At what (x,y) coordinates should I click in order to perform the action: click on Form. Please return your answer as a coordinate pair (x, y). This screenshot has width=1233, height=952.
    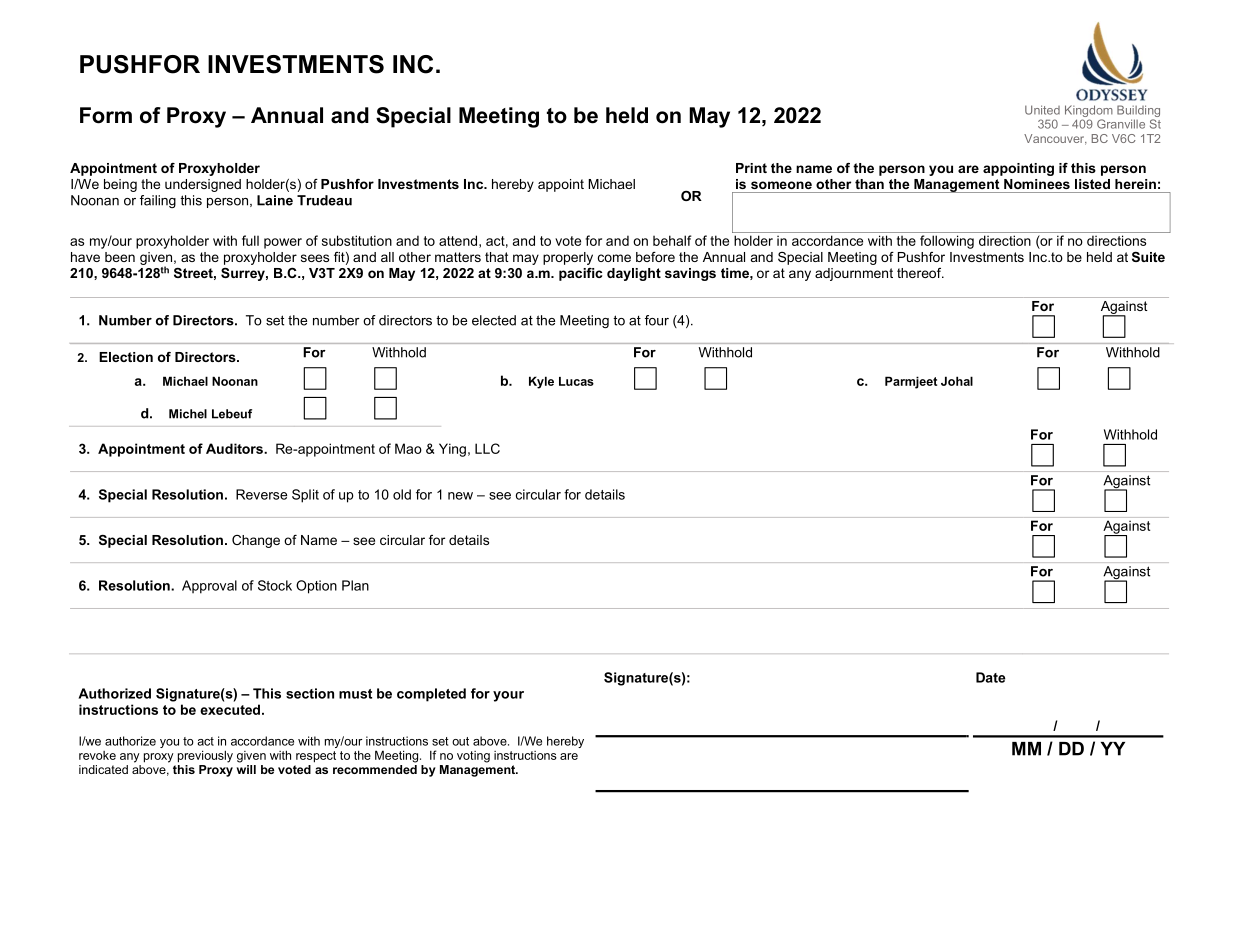
    Looking at the image, I should click on (106, 115).
